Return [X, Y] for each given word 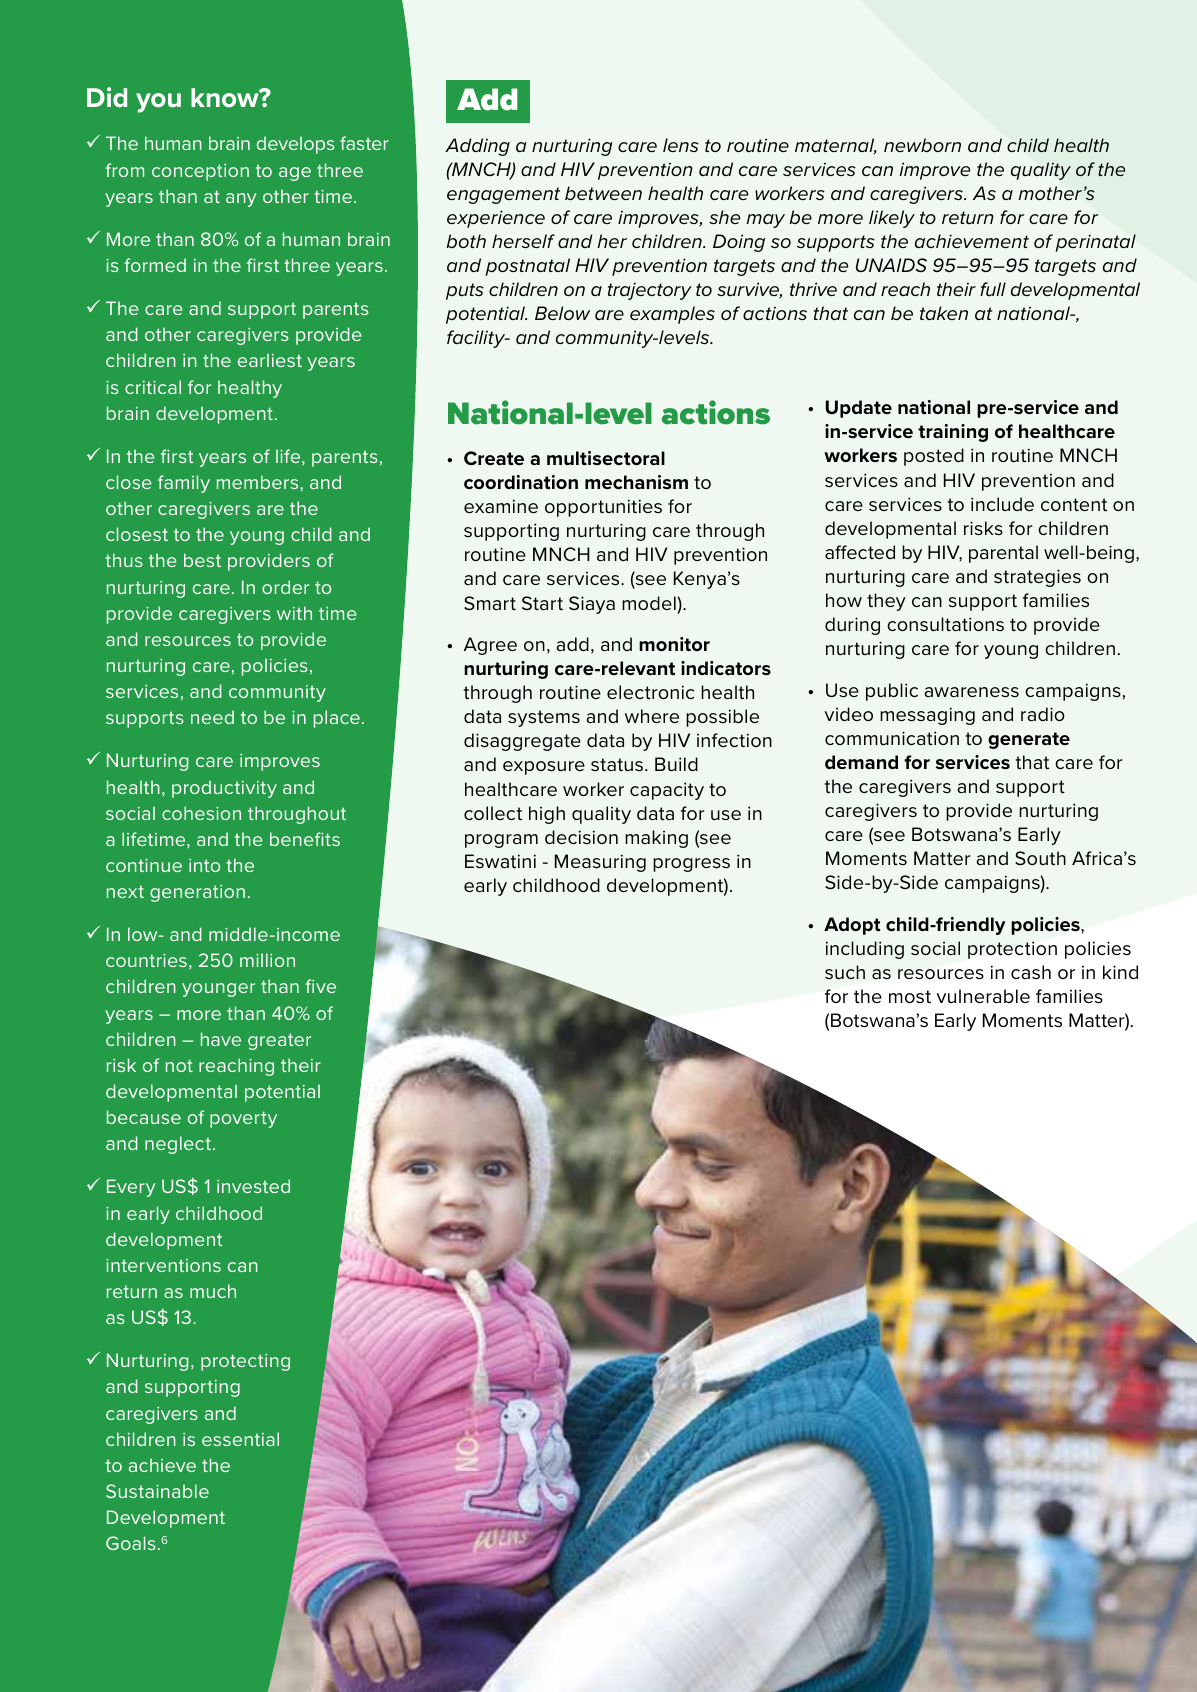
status [617, 764]
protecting [245, 1362]
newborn [922, 145]
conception [200, 172]
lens [681, 145]
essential [240, 1439]
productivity [224, 789]
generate [1029, 740]
